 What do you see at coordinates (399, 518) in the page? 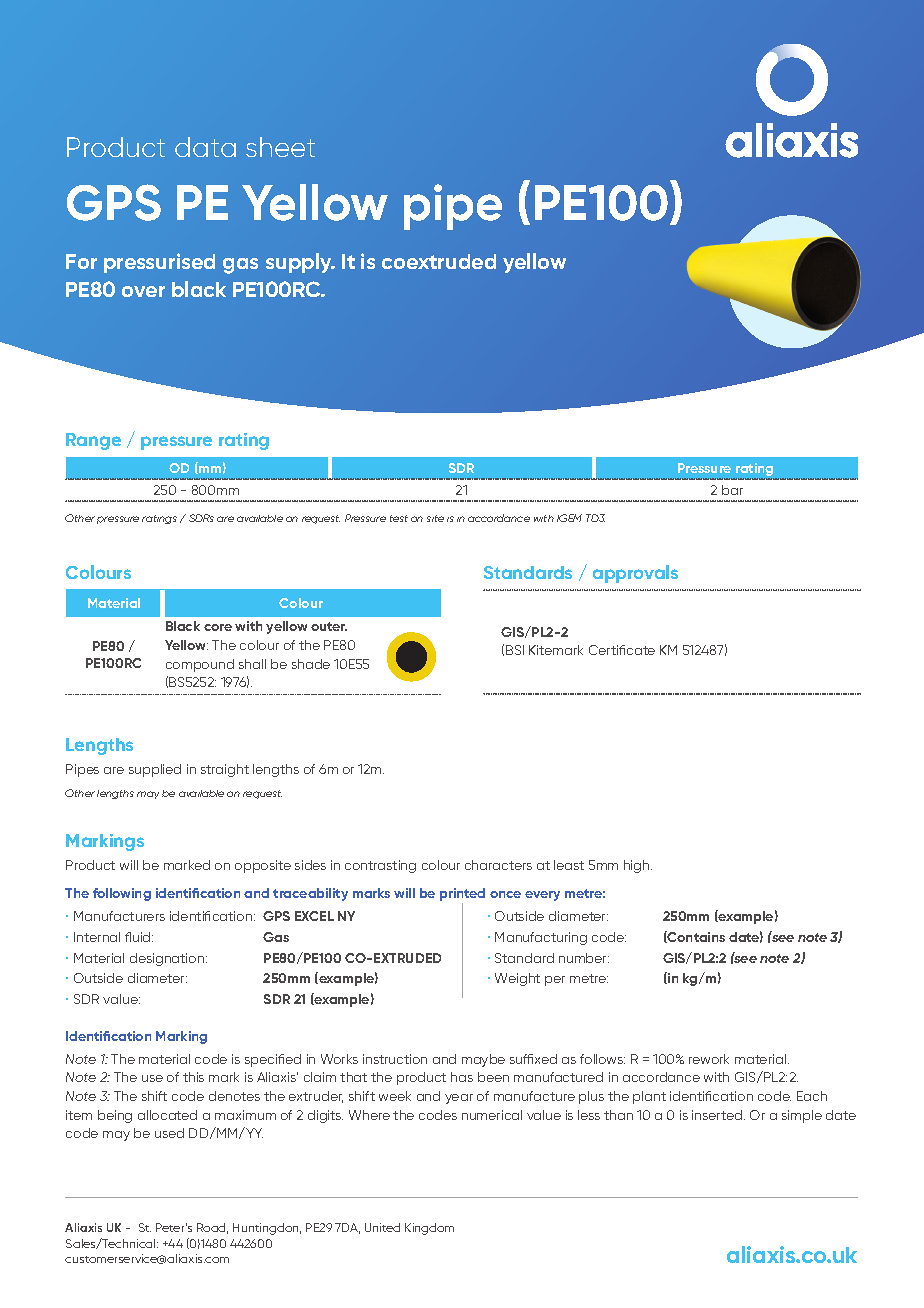
I see `test` at bounding box center [399, 518].
